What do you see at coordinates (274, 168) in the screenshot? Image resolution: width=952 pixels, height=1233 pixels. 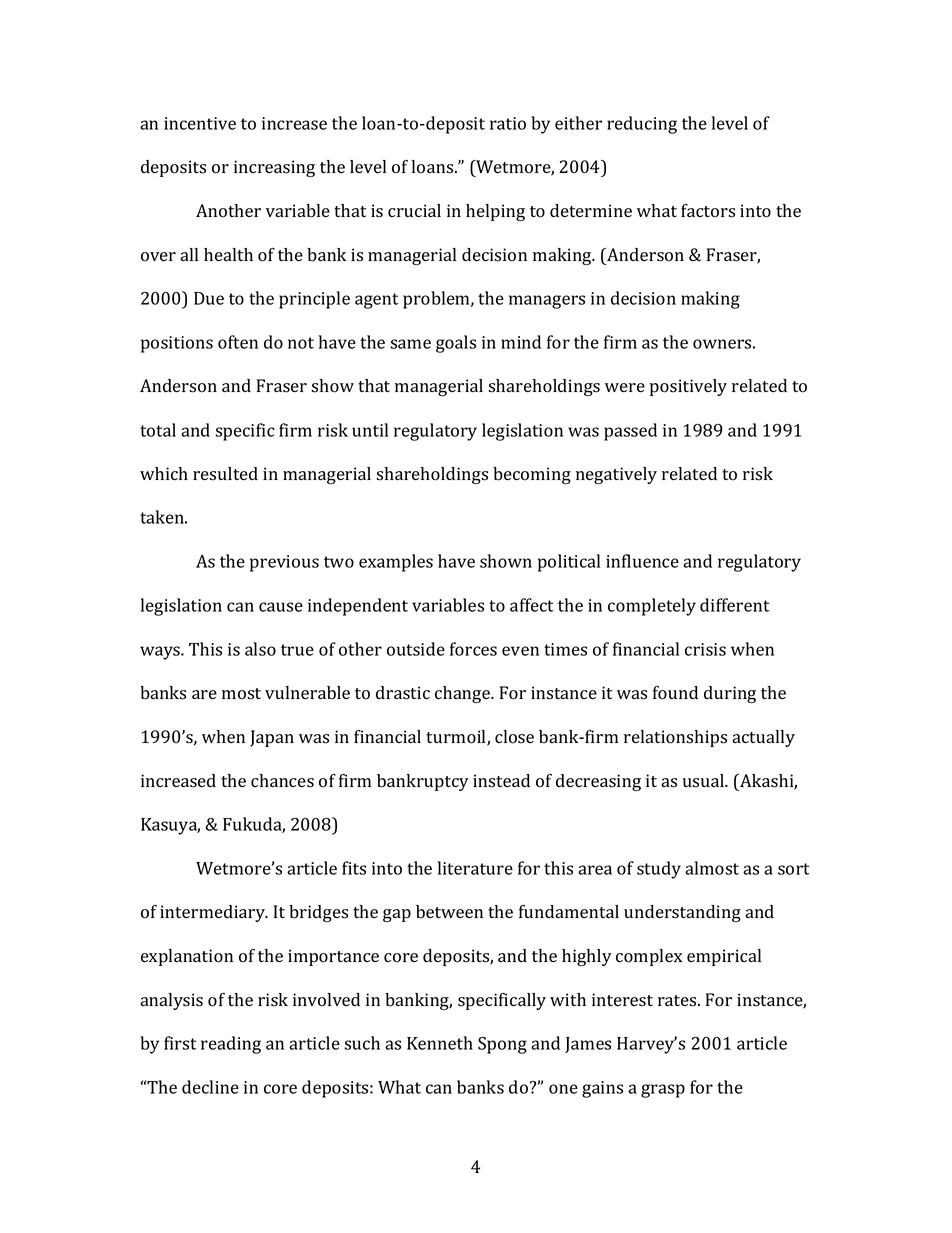 I see `increasing` at bounding box center [274, 168].
